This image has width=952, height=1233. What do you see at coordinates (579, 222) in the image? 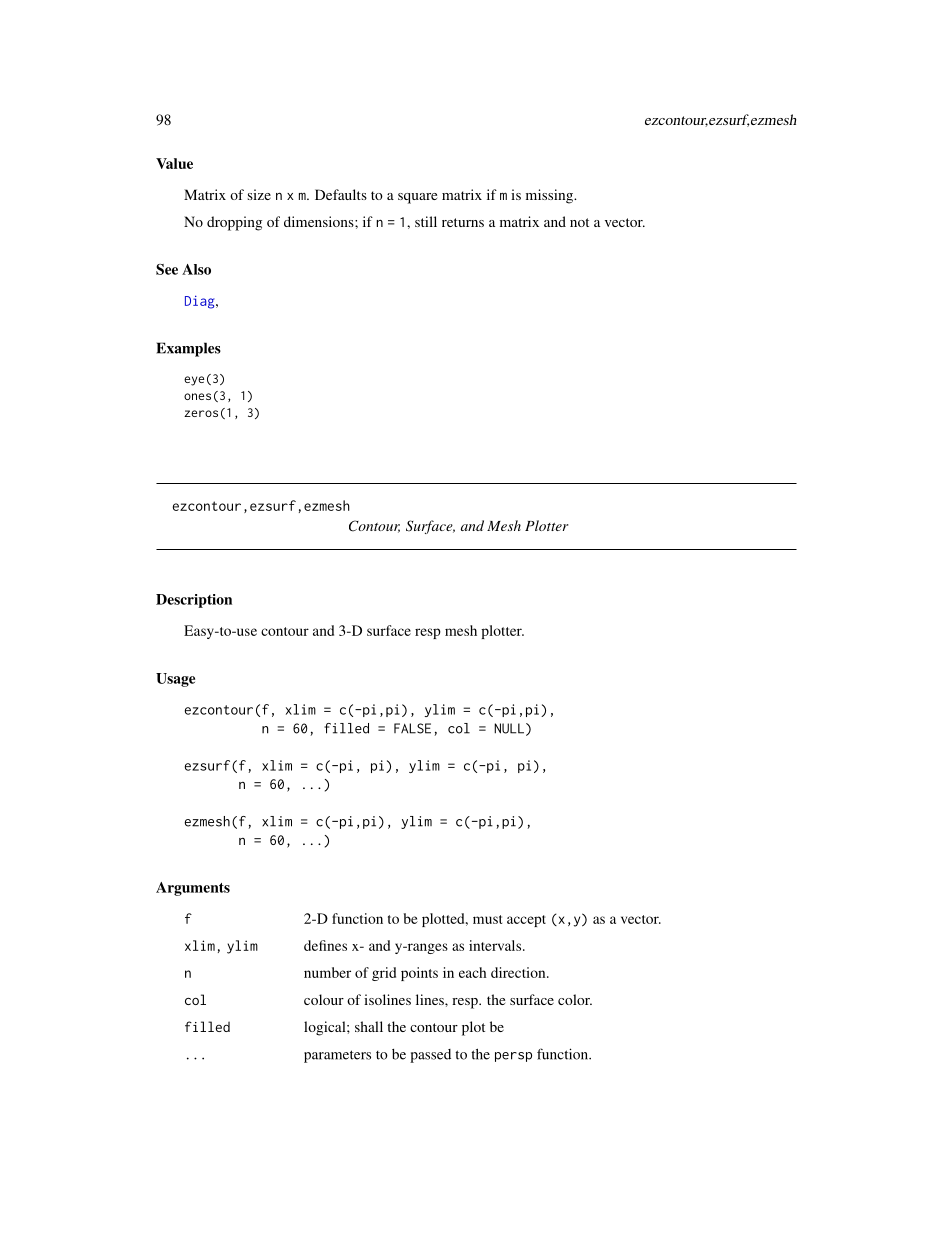
I see `not` at bounding box center [579, 222].
